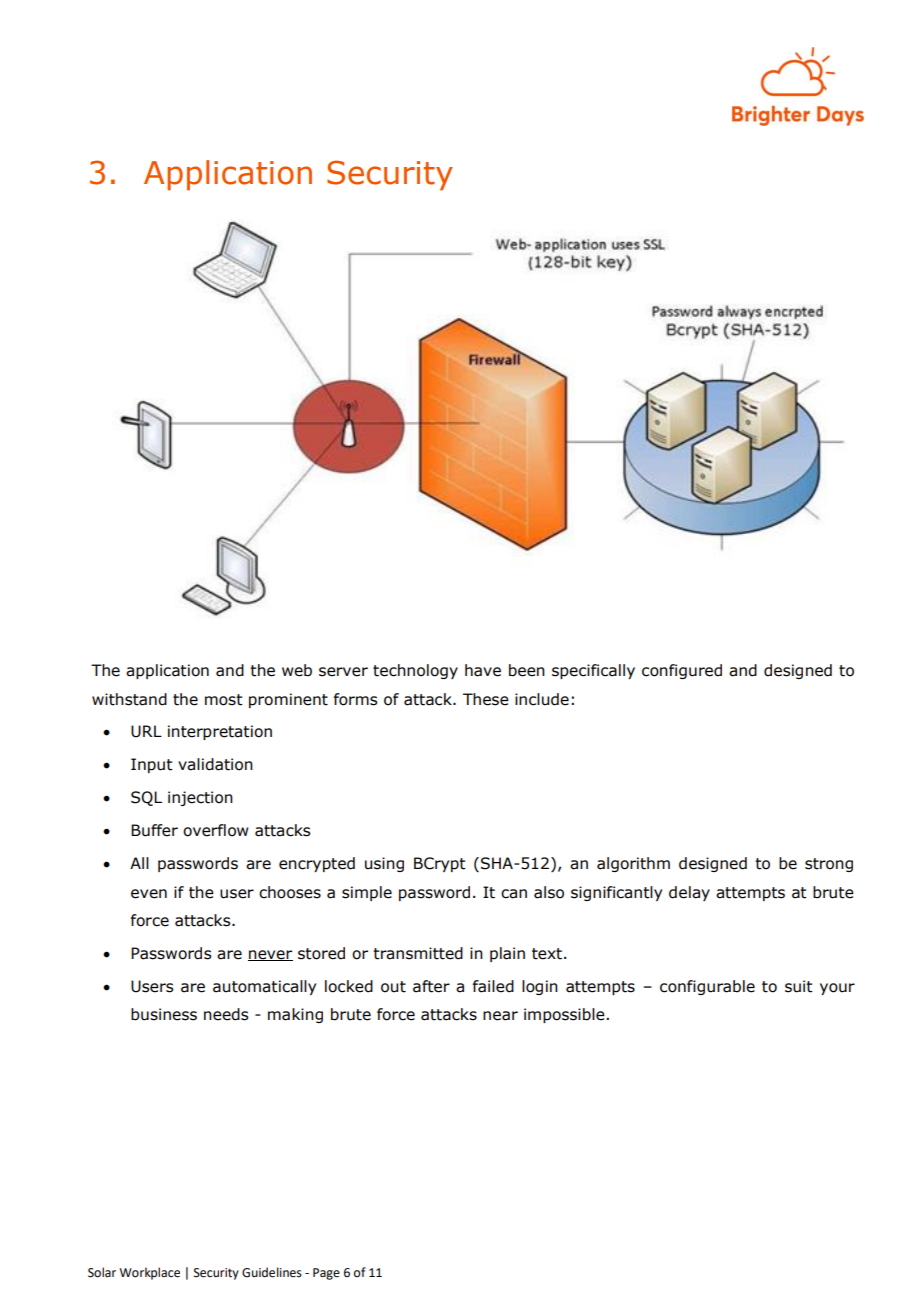 Image resolution: width=924 pixels, height=1308 pixels. Describe the element at coordinates (264, 987) in the screenshot. I see `automatically` at that location.
